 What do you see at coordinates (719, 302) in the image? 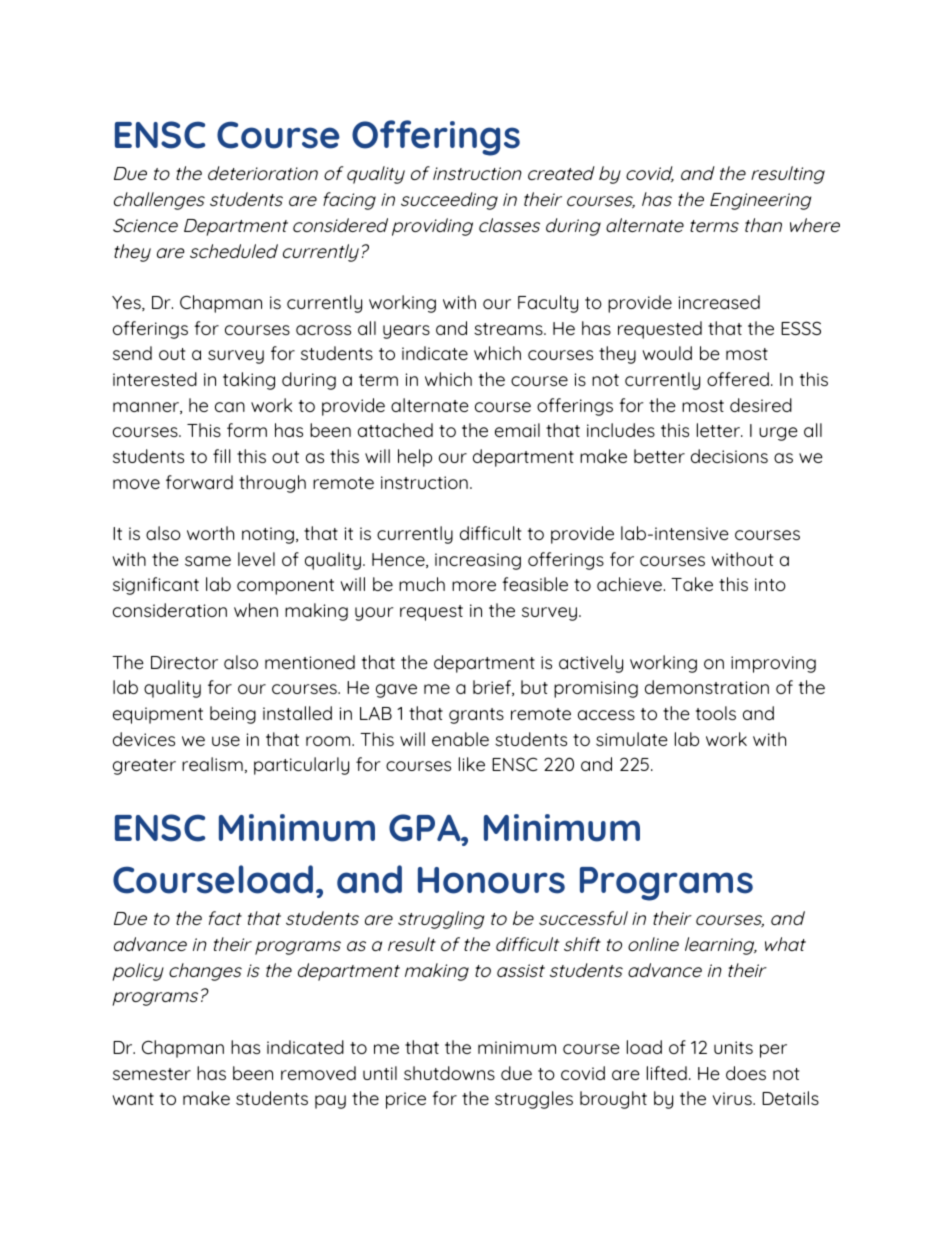
I see `increased` at bounding box center [719, 302].
